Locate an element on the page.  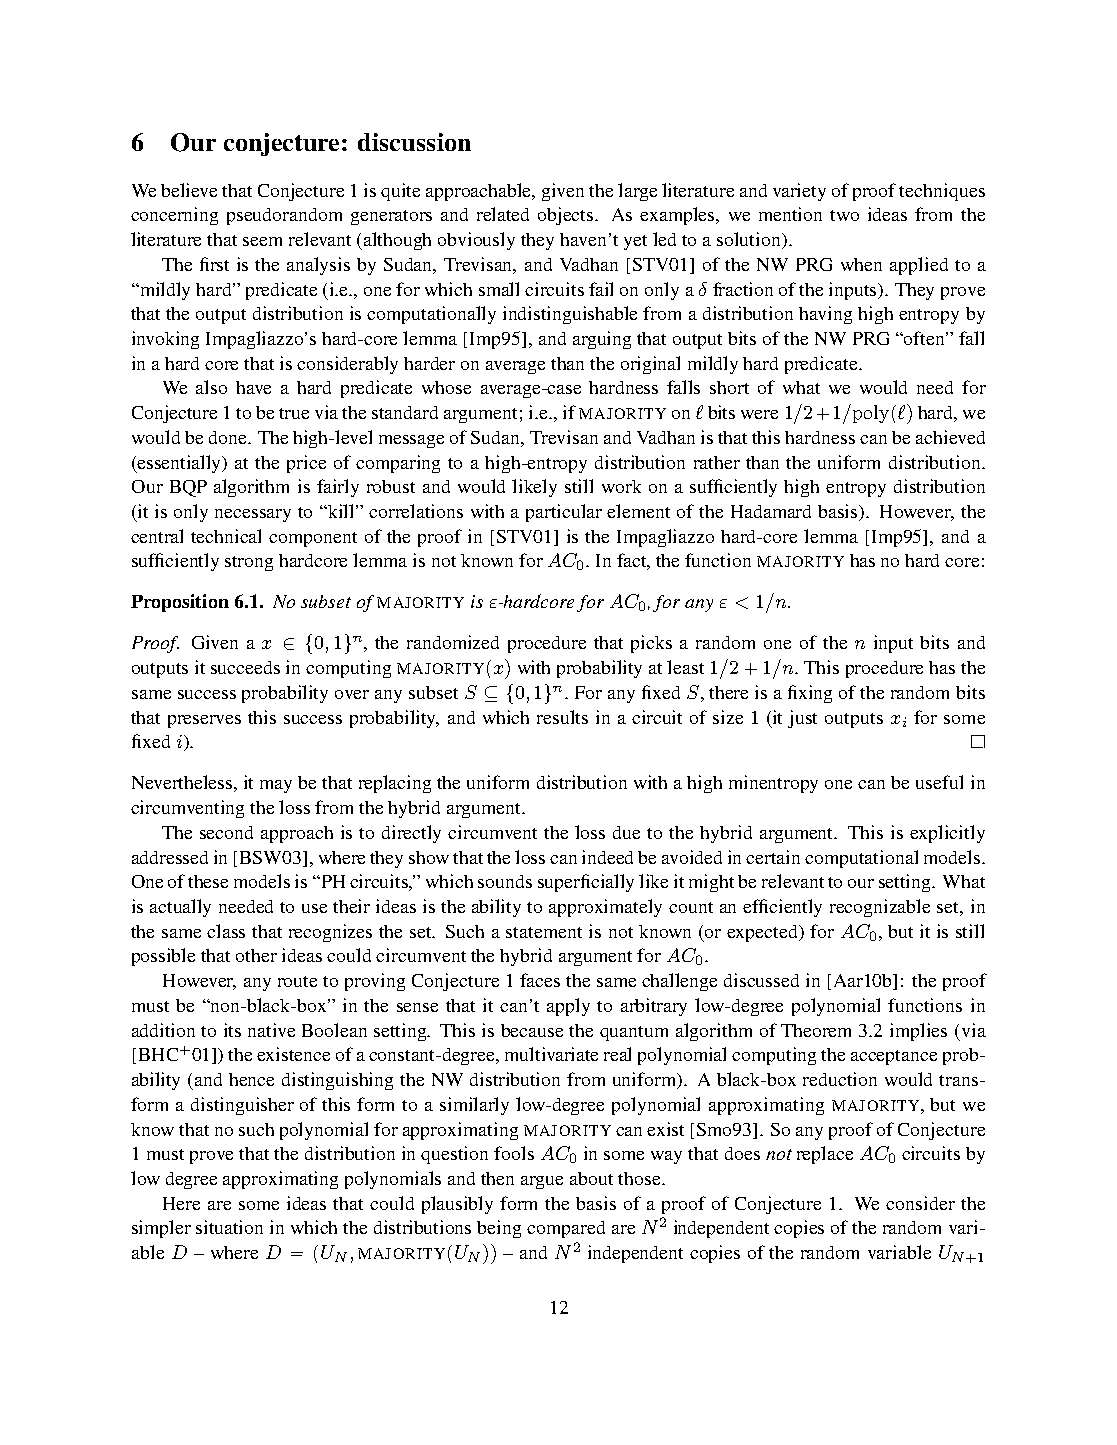
argue is located at coordinates (542, 1182).
